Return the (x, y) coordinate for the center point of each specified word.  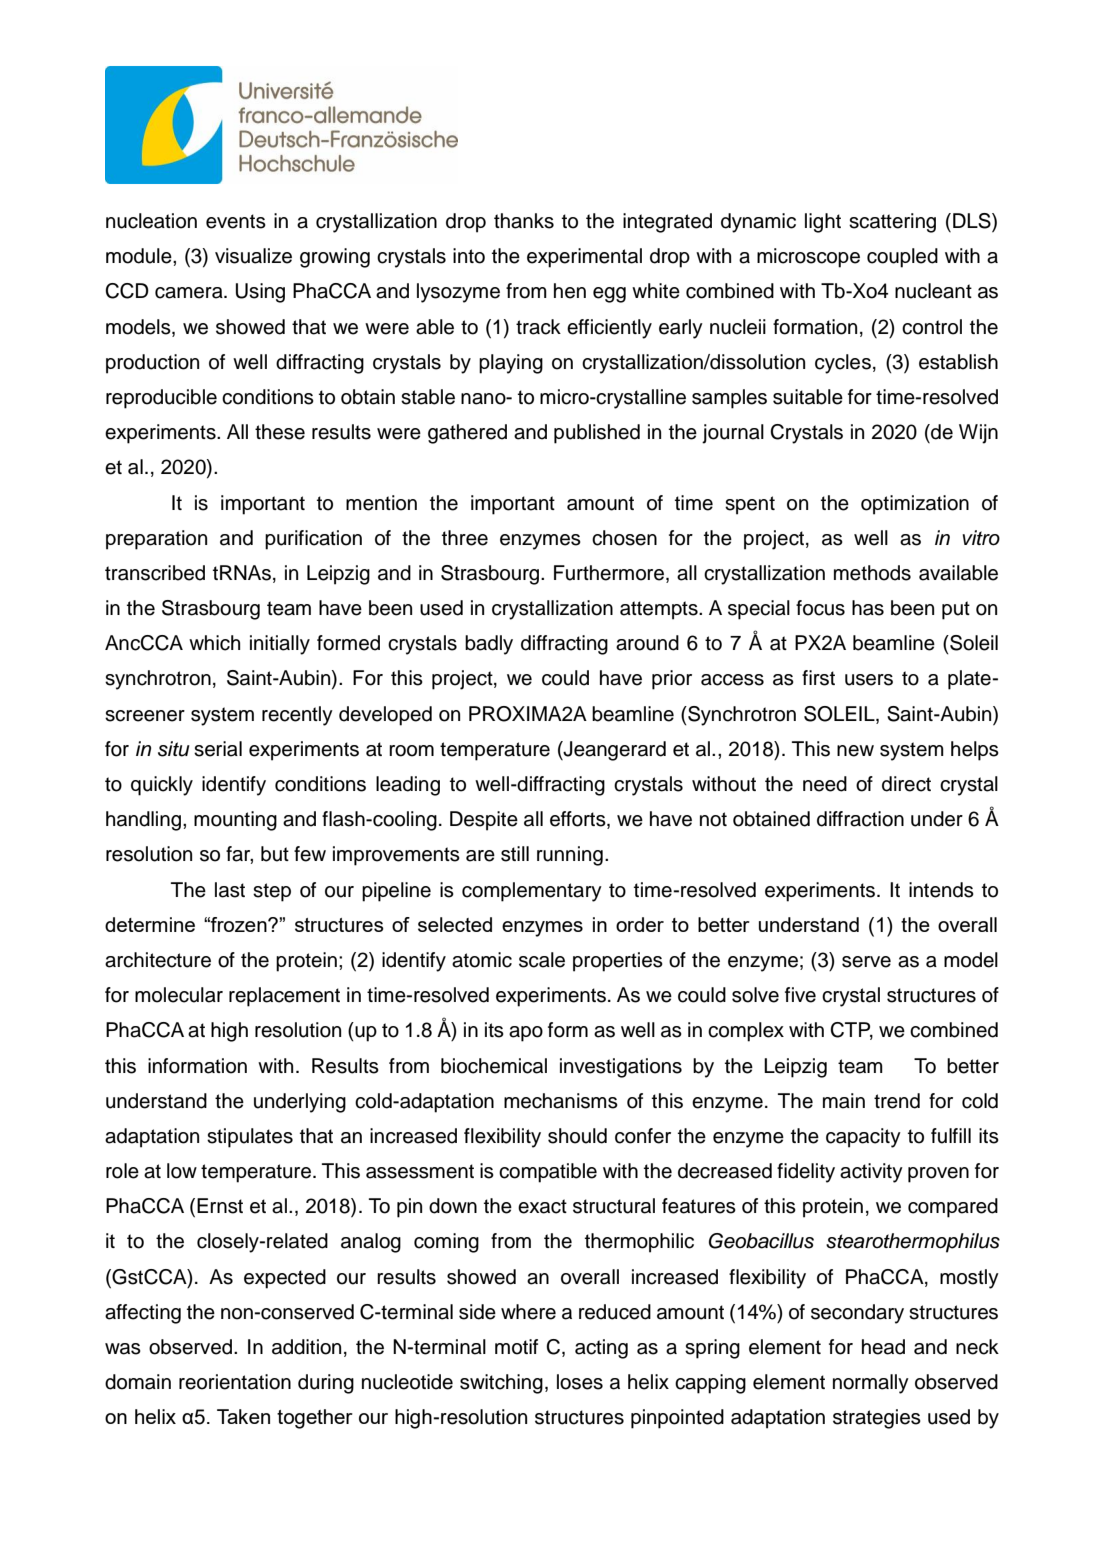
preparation (156, 540)
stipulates (250, 1138)
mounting (235, 821)
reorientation (235, 1382)
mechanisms (561, 1101)
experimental (584, 258)
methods (872, 573)
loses (580, 1382)
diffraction (860, 819)
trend (897, 1101)
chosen (624, 538)
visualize (253, 256)
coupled (902, 258)
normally (871, 1384)
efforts (579, 820)
